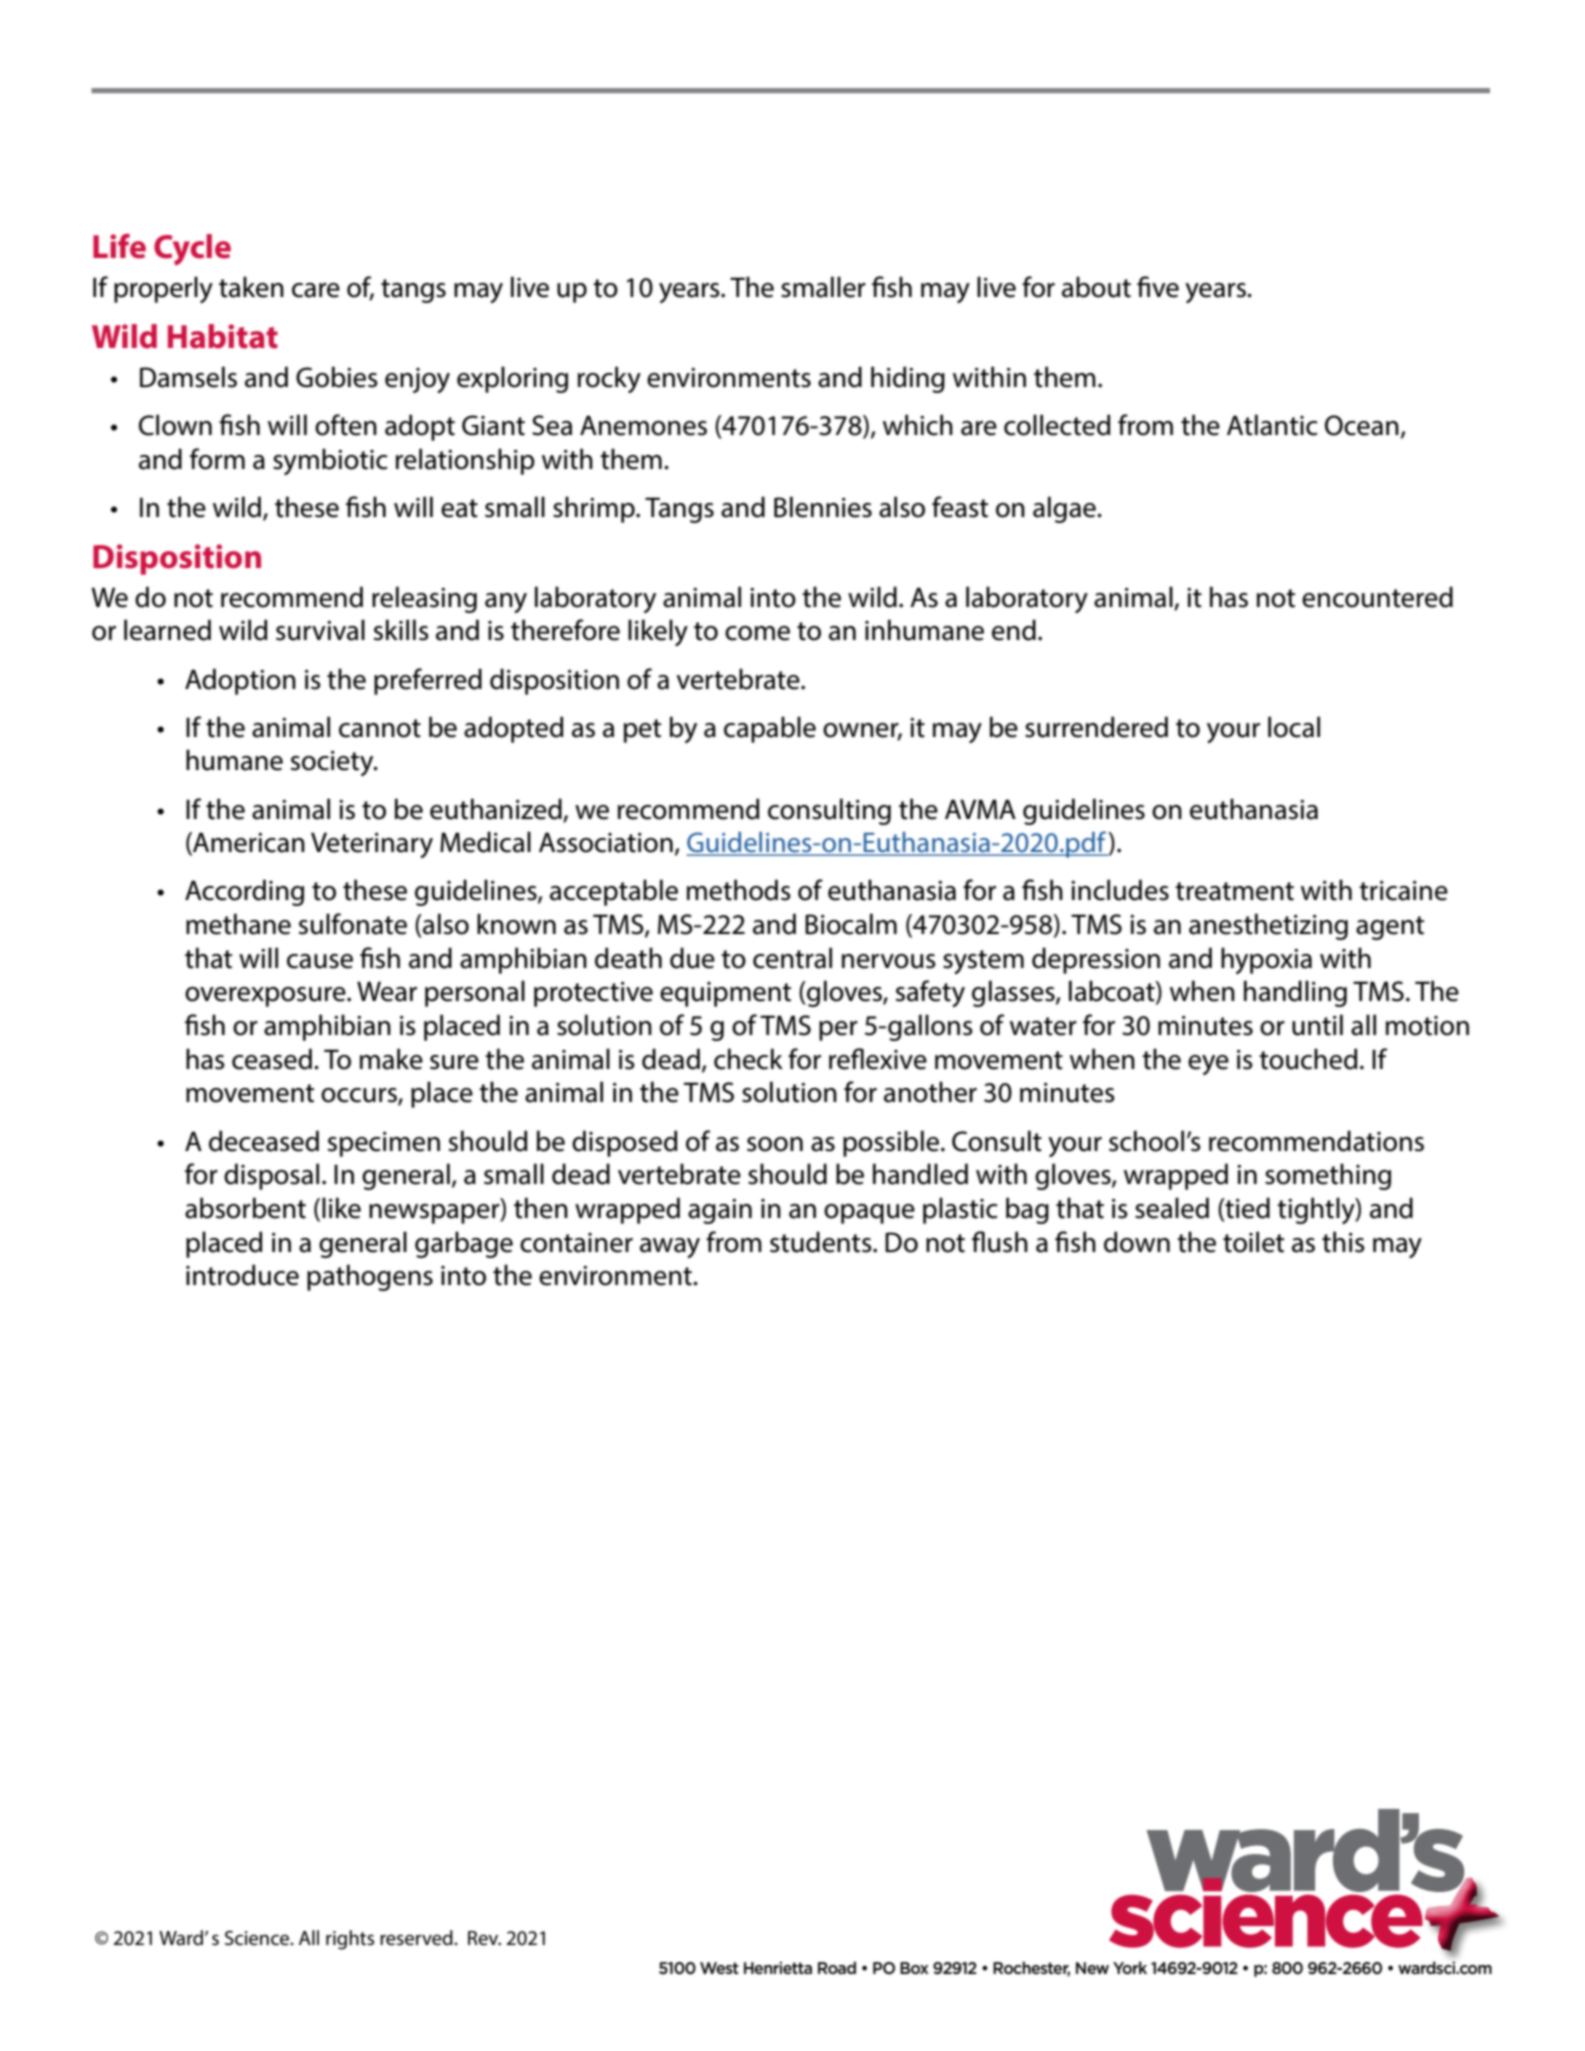 The image size is (1585, 2051). I want to click on students, so click(822, 1242).
